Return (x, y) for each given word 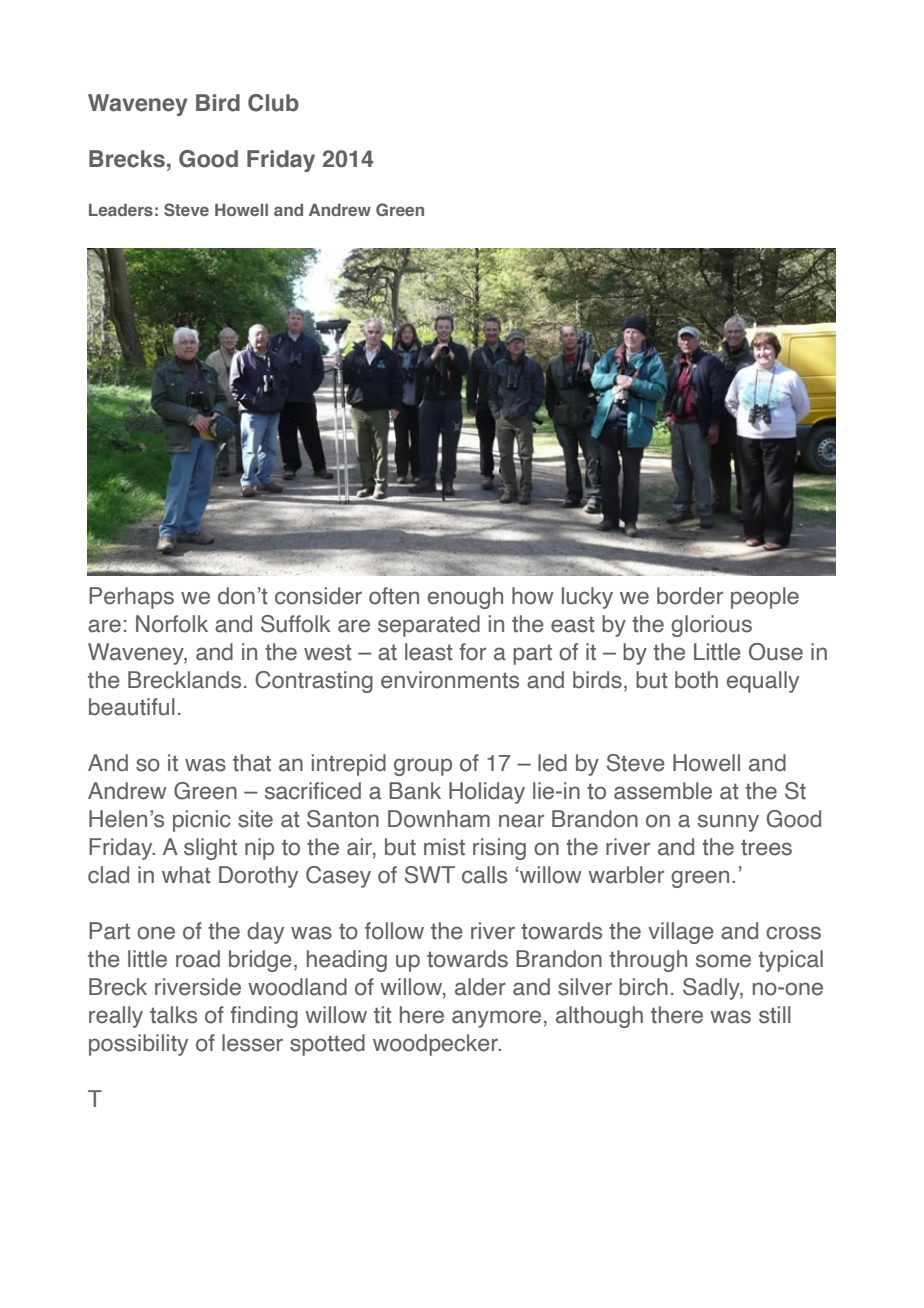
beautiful (132, 707)
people (765, 598)
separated (429, 626)
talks (173, 1015)
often (394, 596)
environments (450, 680)
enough (465, 598)
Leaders (121, 209)
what (186, 875)
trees (766, 847)
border (690, 596)
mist (444, 847)
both (696, 680)
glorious (711, 626)
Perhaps (131, 598)
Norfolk (172, 624)
